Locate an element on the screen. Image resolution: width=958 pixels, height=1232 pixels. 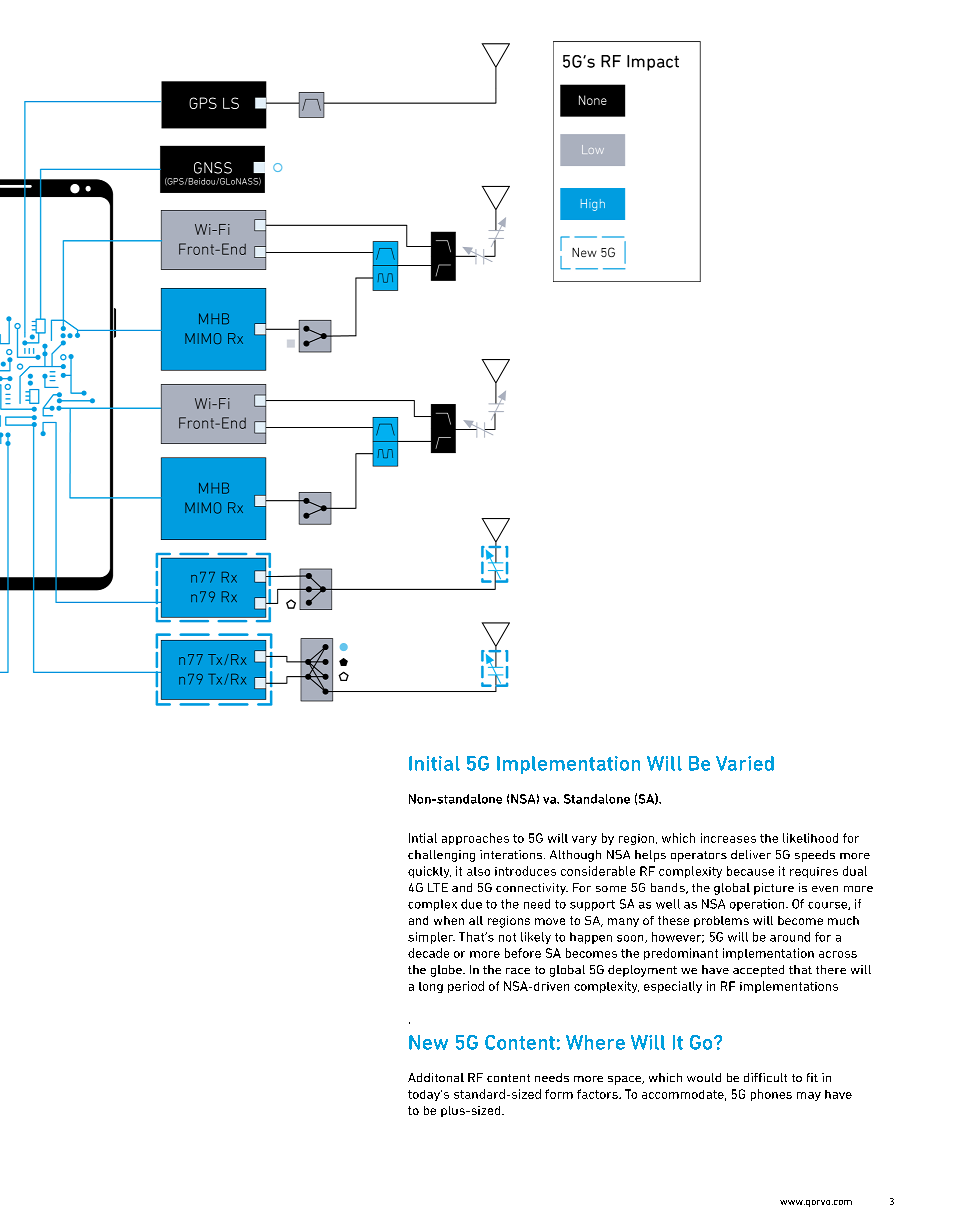
likelihood is located at coordinates (810, 838).
